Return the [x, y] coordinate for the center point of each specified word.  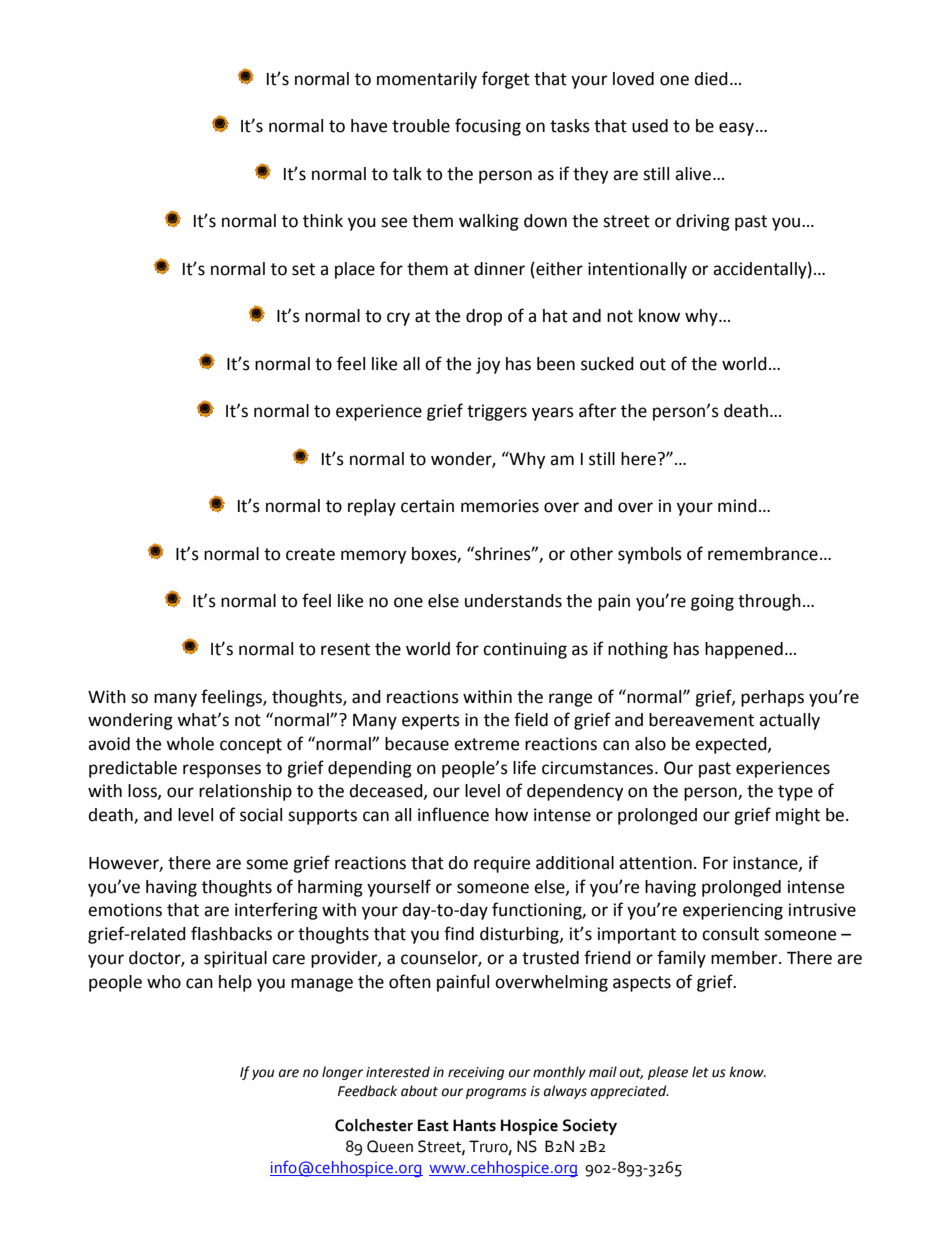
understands [513, 601]
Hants [474, 1125]
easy [738, 129]
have [369, 126]
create [310, 554]
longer [342, 1073]
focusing [488, 127]
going [712, 602]
